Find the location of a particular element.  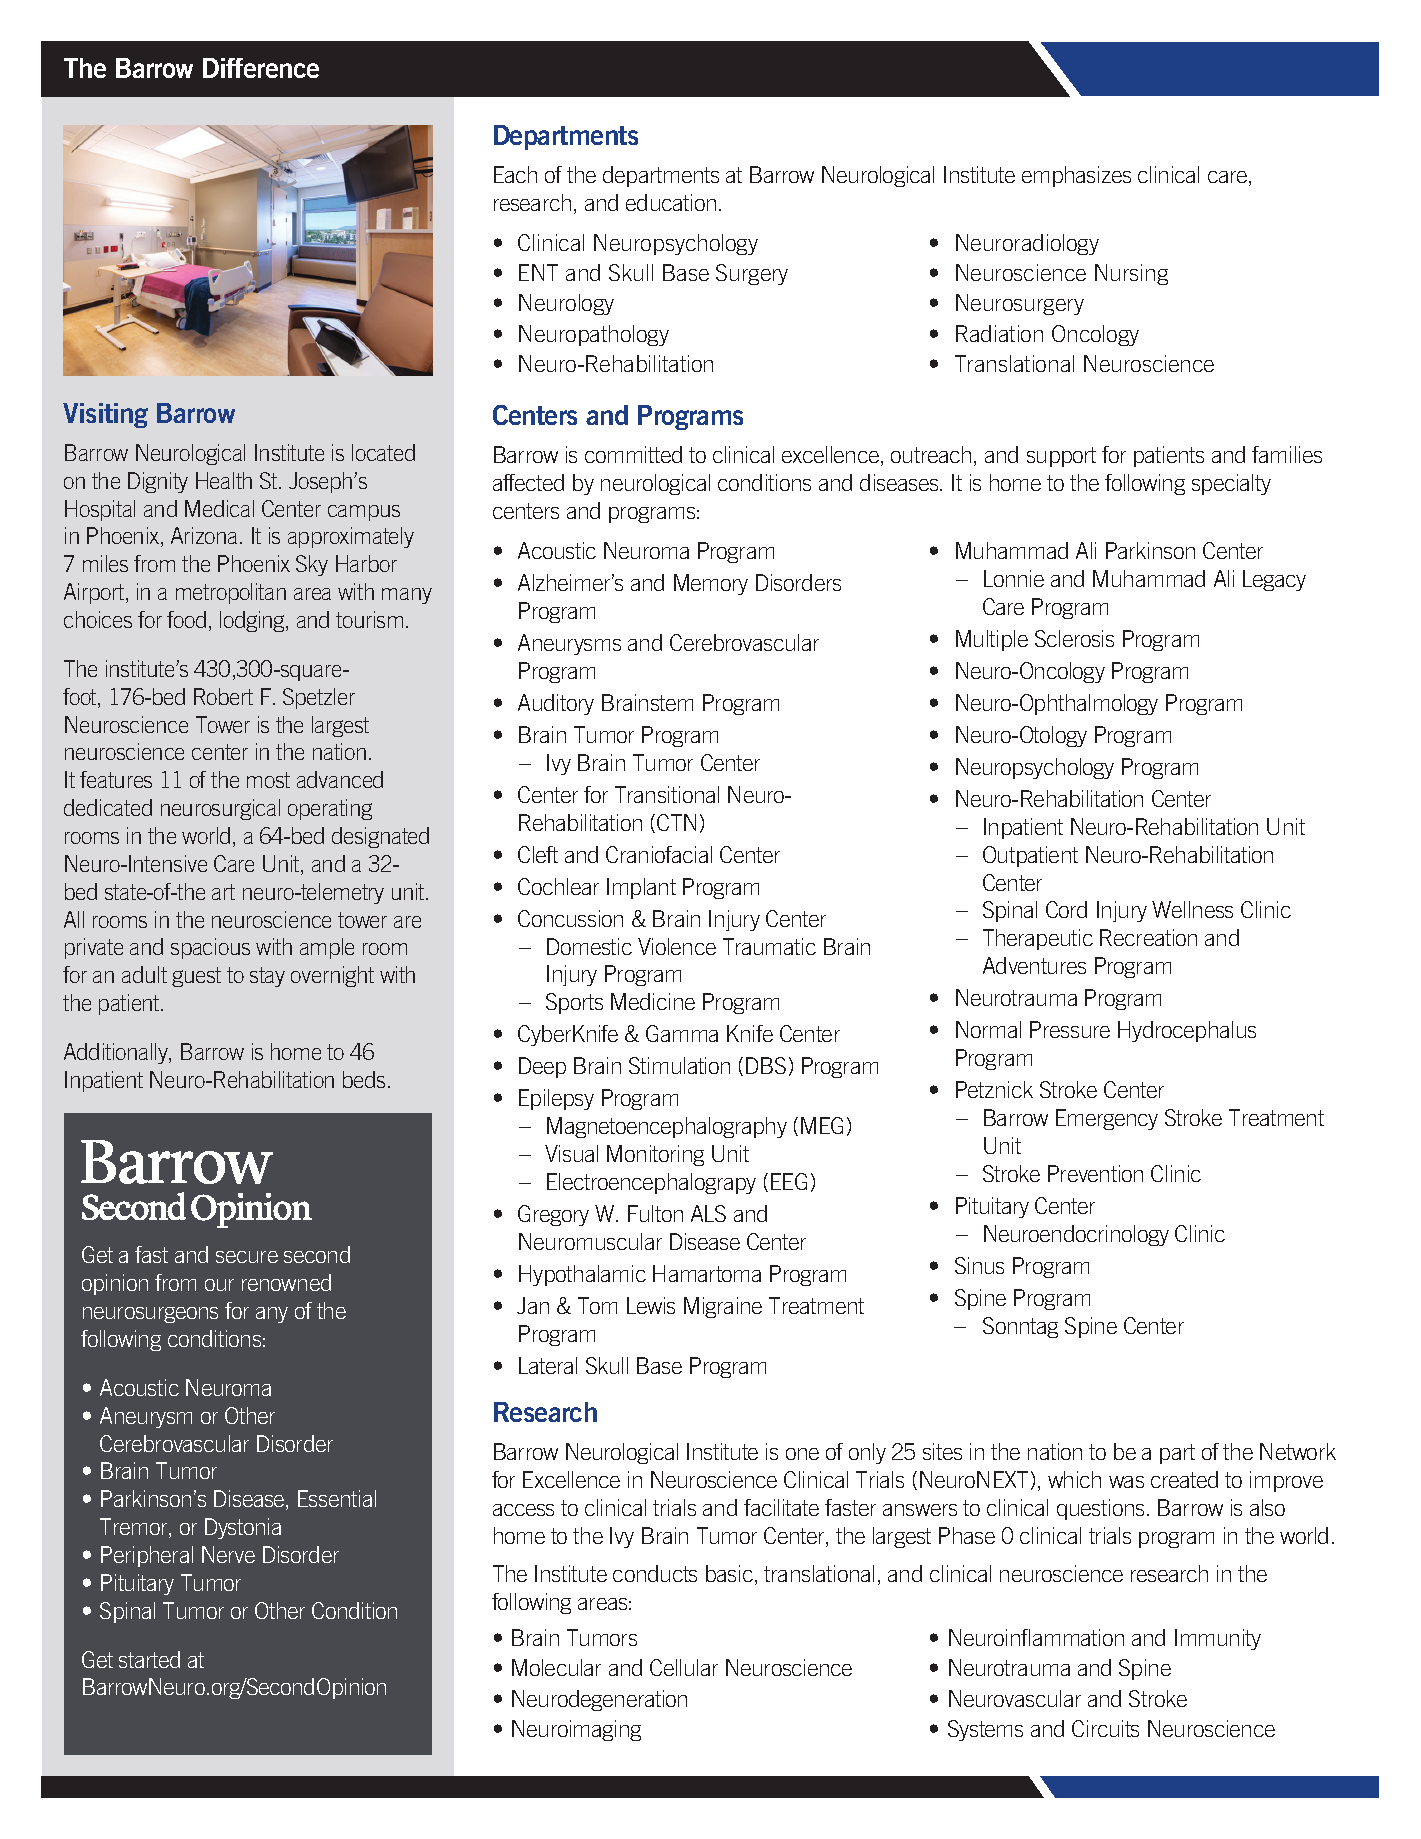

started is located at coordinates (149, 1659).
